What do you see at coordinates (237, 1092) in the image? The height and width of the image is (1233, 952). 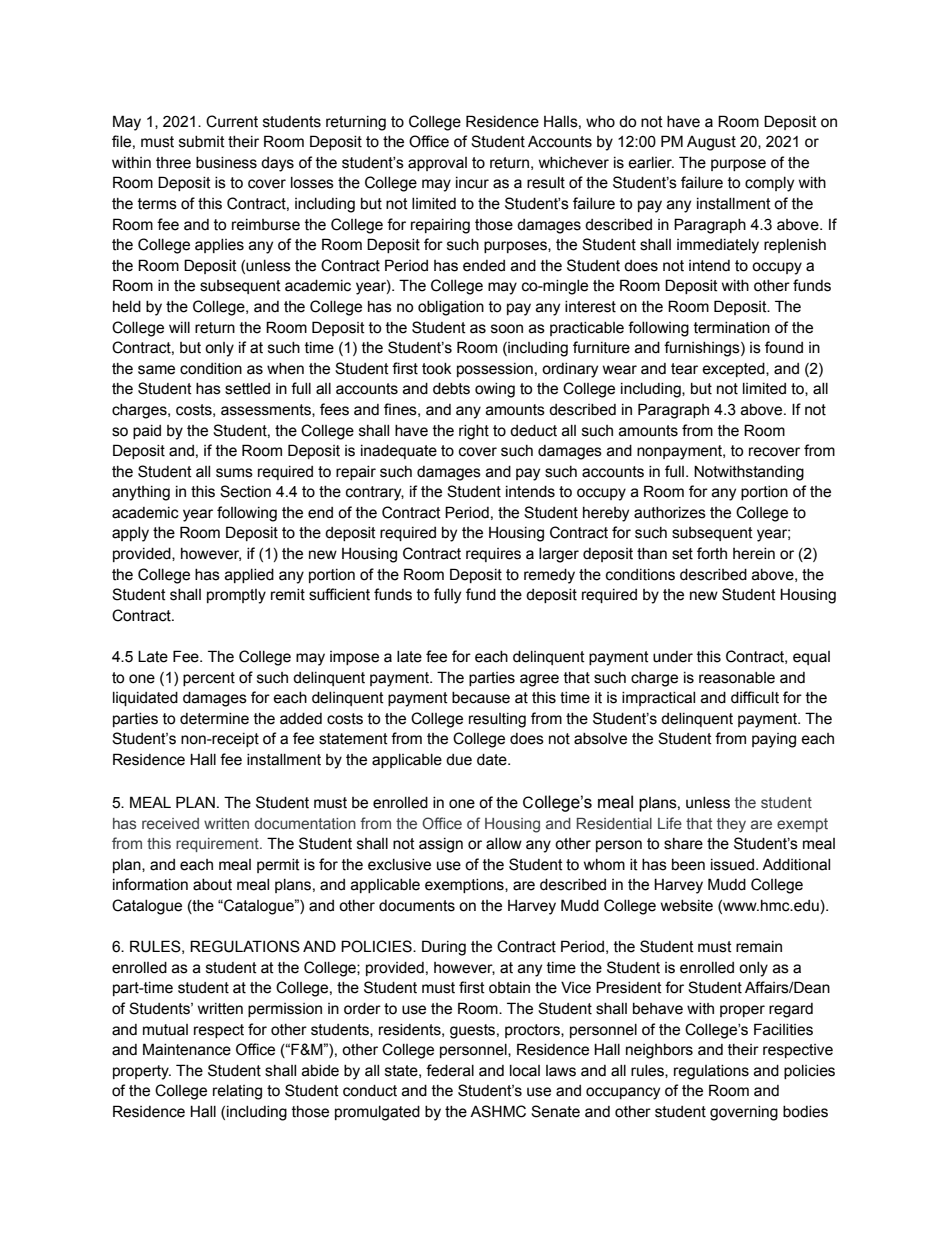 I see `relating` at bounding box center [237, 1092].
